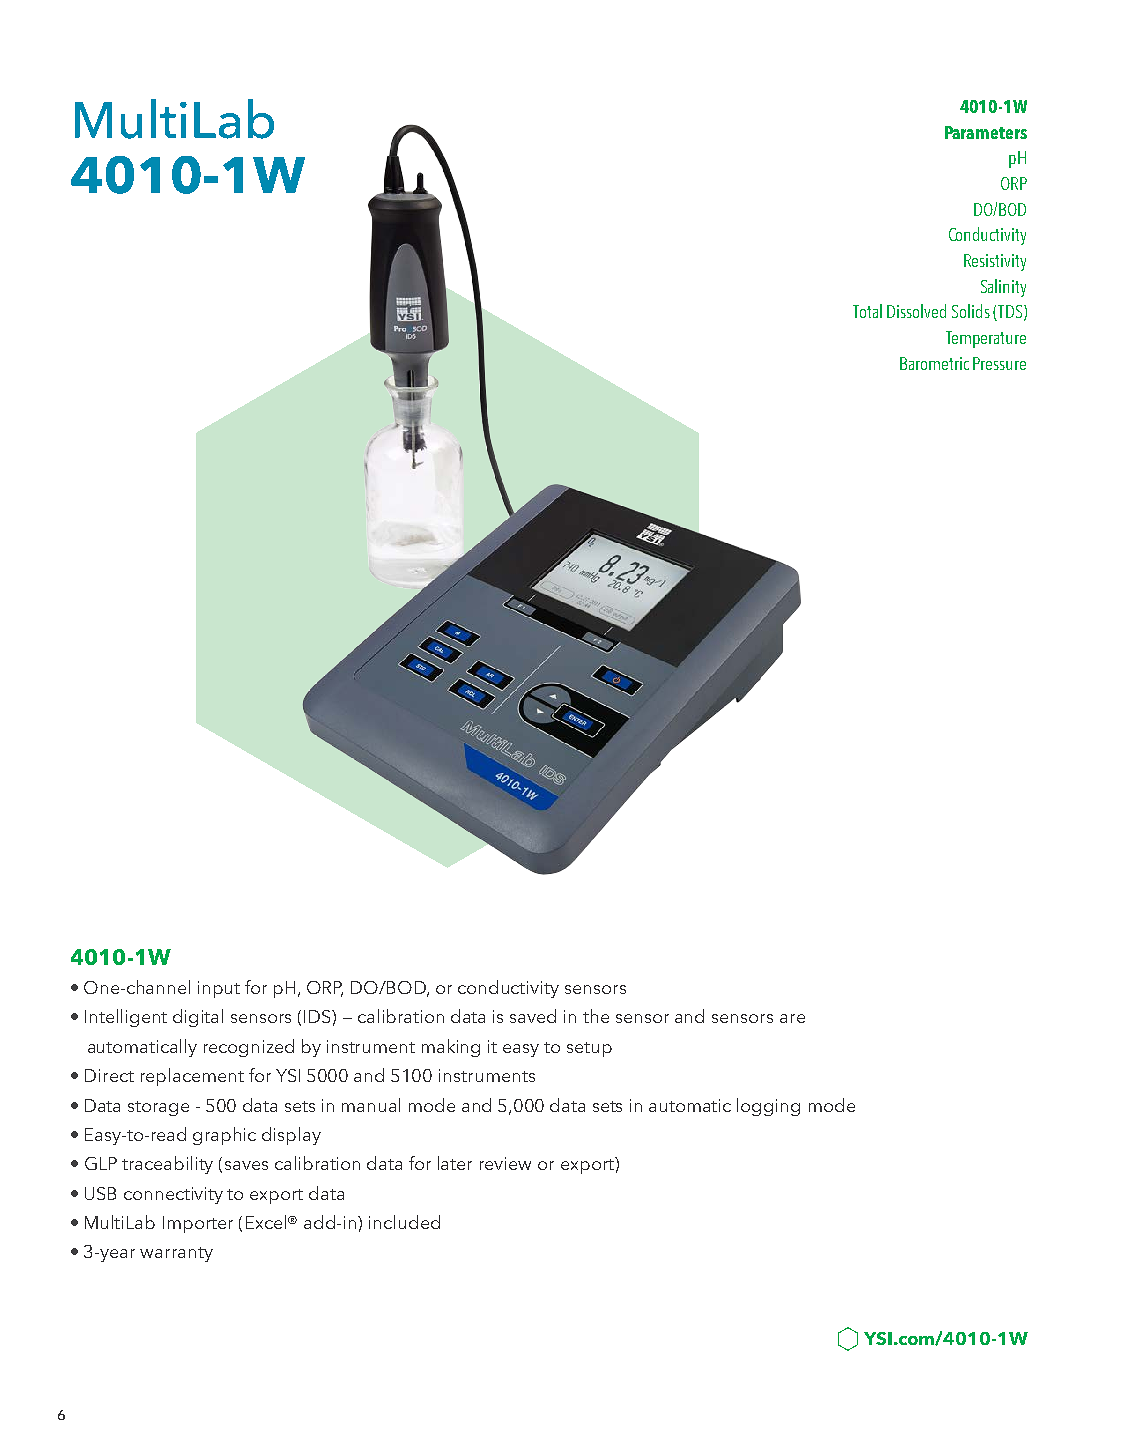 The image size is (1123, 1453). I want to click on logging, so click(768, 1107).
